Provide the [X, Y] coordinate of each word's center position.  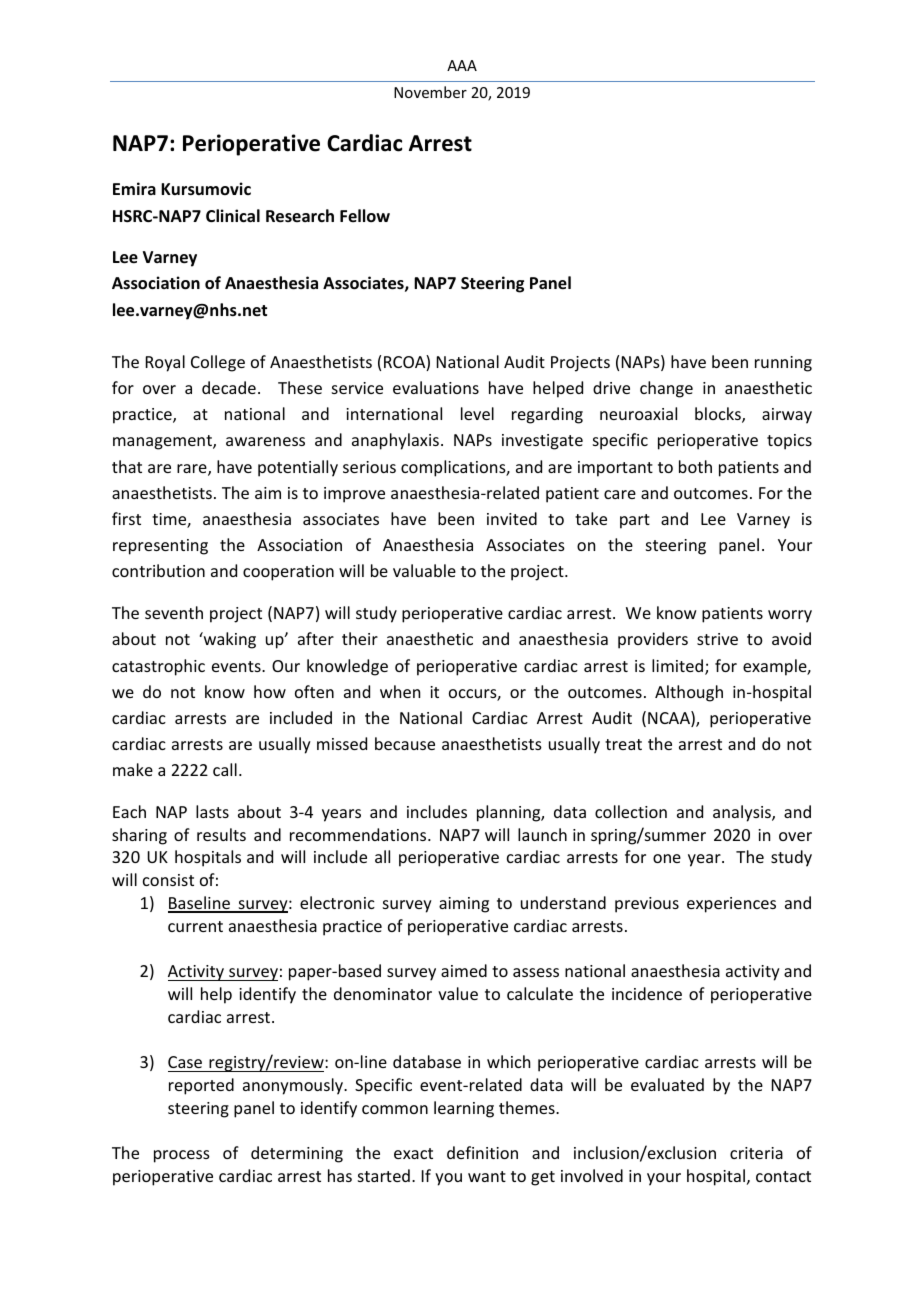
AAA [462, 65]
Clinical [233, 215]
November [430, 92]
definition [482, 1152]
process [182, 1156]
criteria [756, 1153]
